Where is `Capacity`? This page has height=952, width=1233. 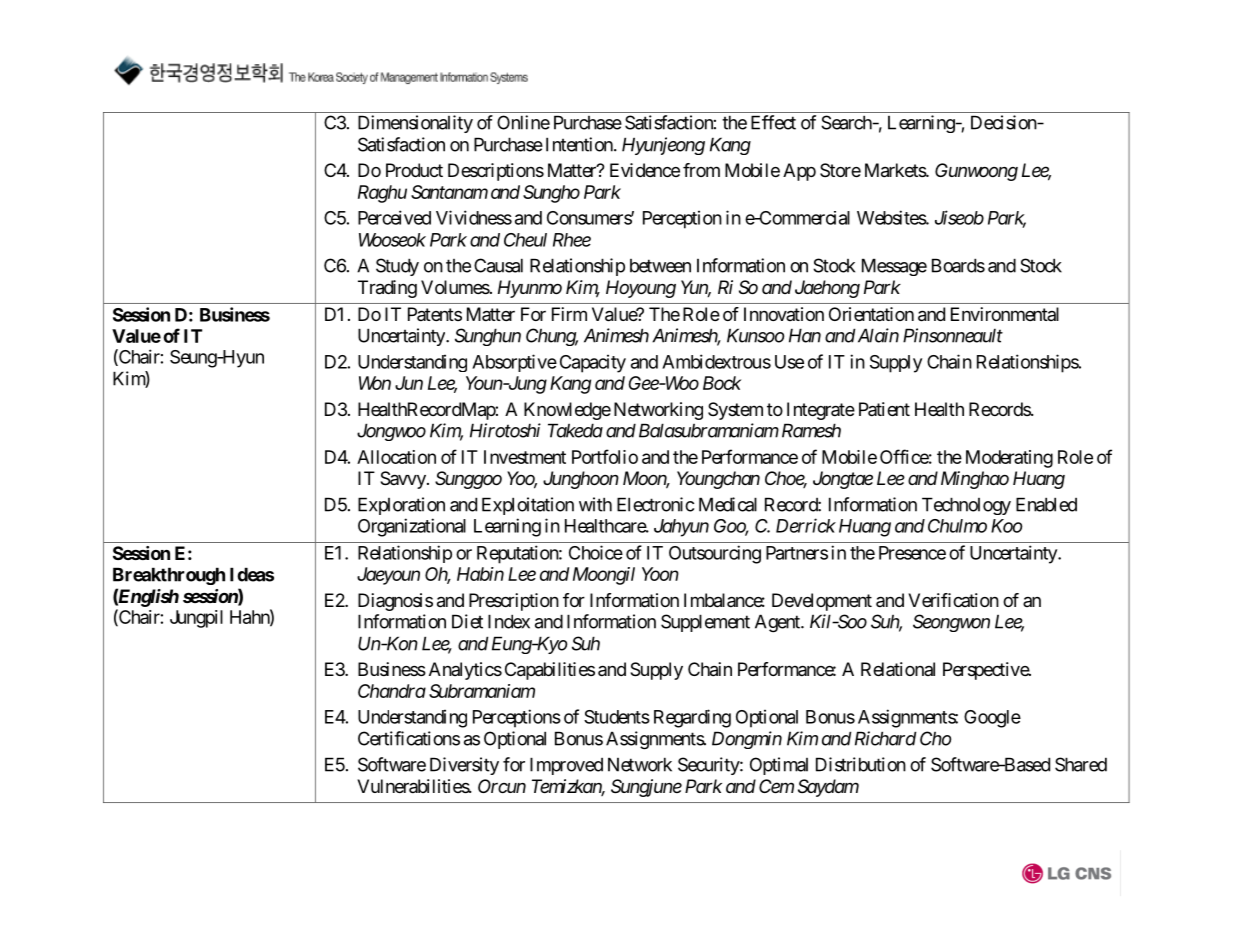 Capacity is located at coordinates (593, 364).
